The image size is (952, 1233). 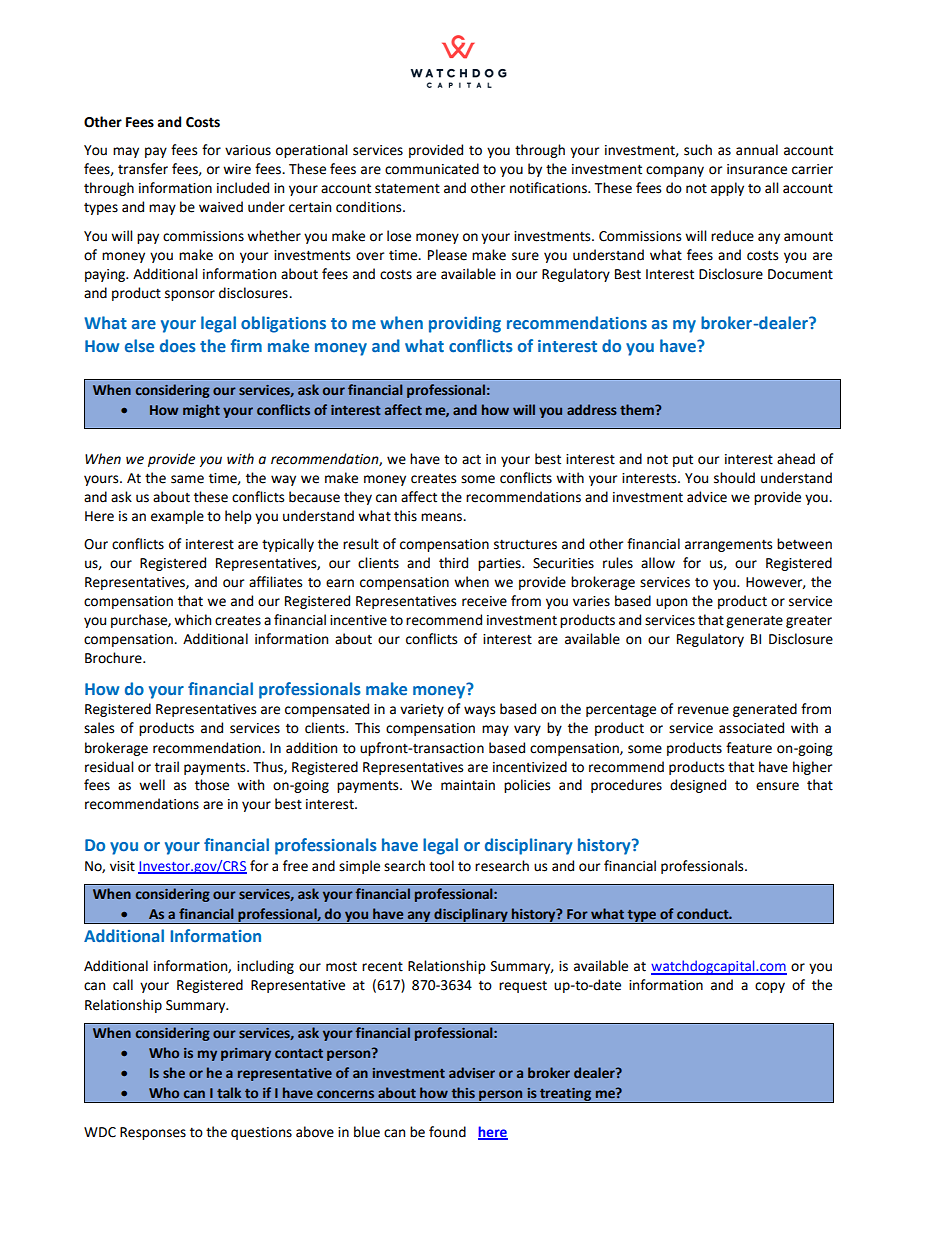 I want to click on receive, so click(x=484, y=601).
